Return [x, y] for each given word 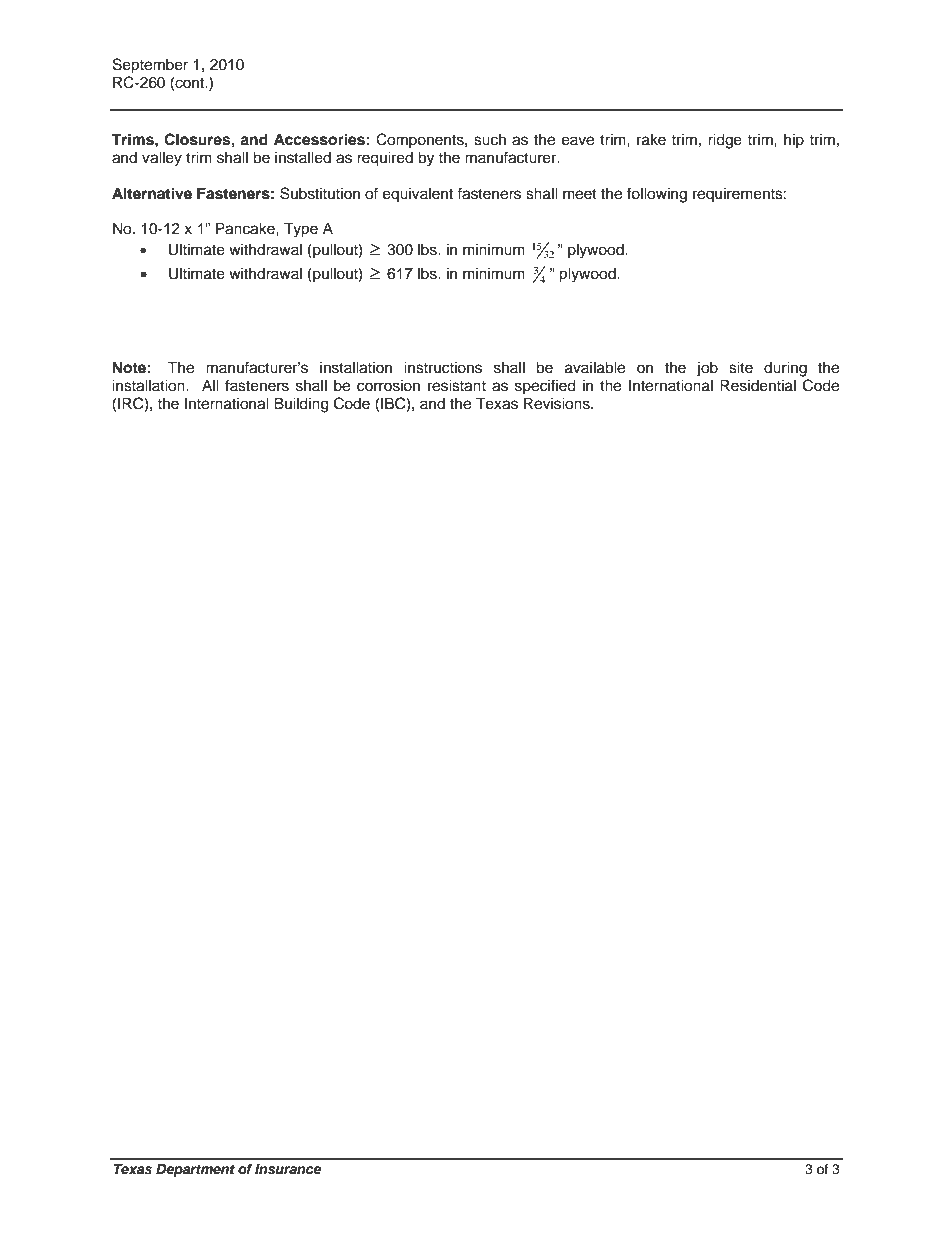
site [741, 367]
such [490, 139]
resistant [457, 385]
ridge [725, 141]
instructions [443, 367]
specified [545, 386]
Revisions [558, 403]
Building [301, 405]
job [707, 369]
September [150, 66]
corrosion [388, 385]
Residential [758, 385]
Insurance [288, 1169]
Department [195, 1170]
